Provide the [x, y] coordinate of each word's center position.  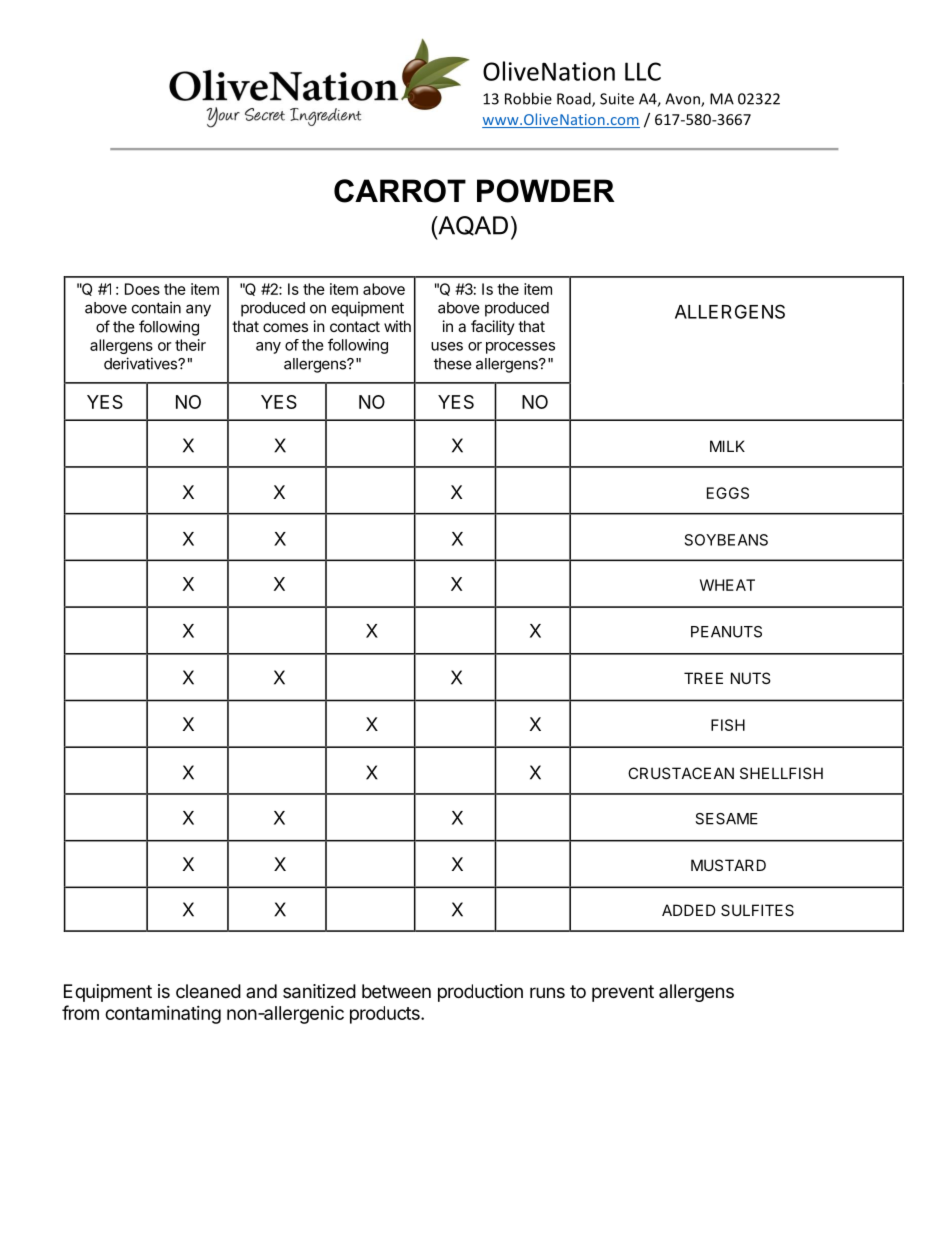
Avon [683, 100]
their [190, 345]
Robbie [528, 98]
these [453, 364]
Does [142, 289]
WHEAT [727, 585]
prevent [623, 993]
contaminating [163, 1015]
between [396, 991]
